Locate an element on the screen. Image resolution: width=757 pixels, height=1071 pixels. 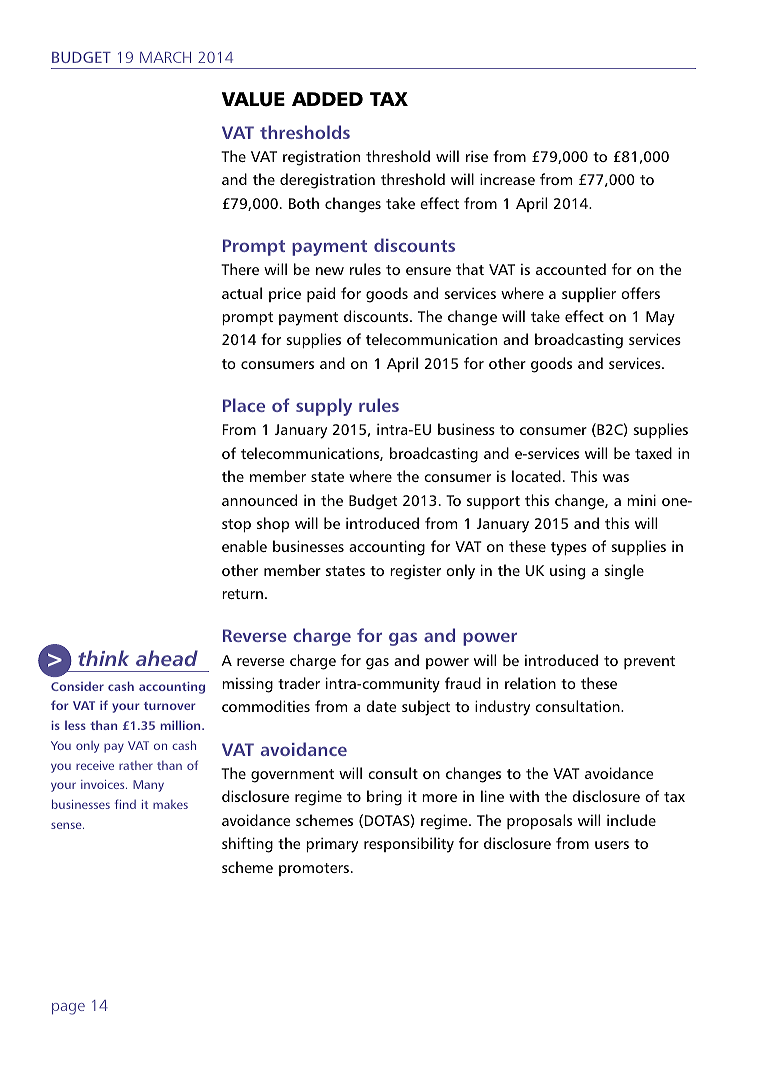
MARCH is located at coordinates (165, 57).
